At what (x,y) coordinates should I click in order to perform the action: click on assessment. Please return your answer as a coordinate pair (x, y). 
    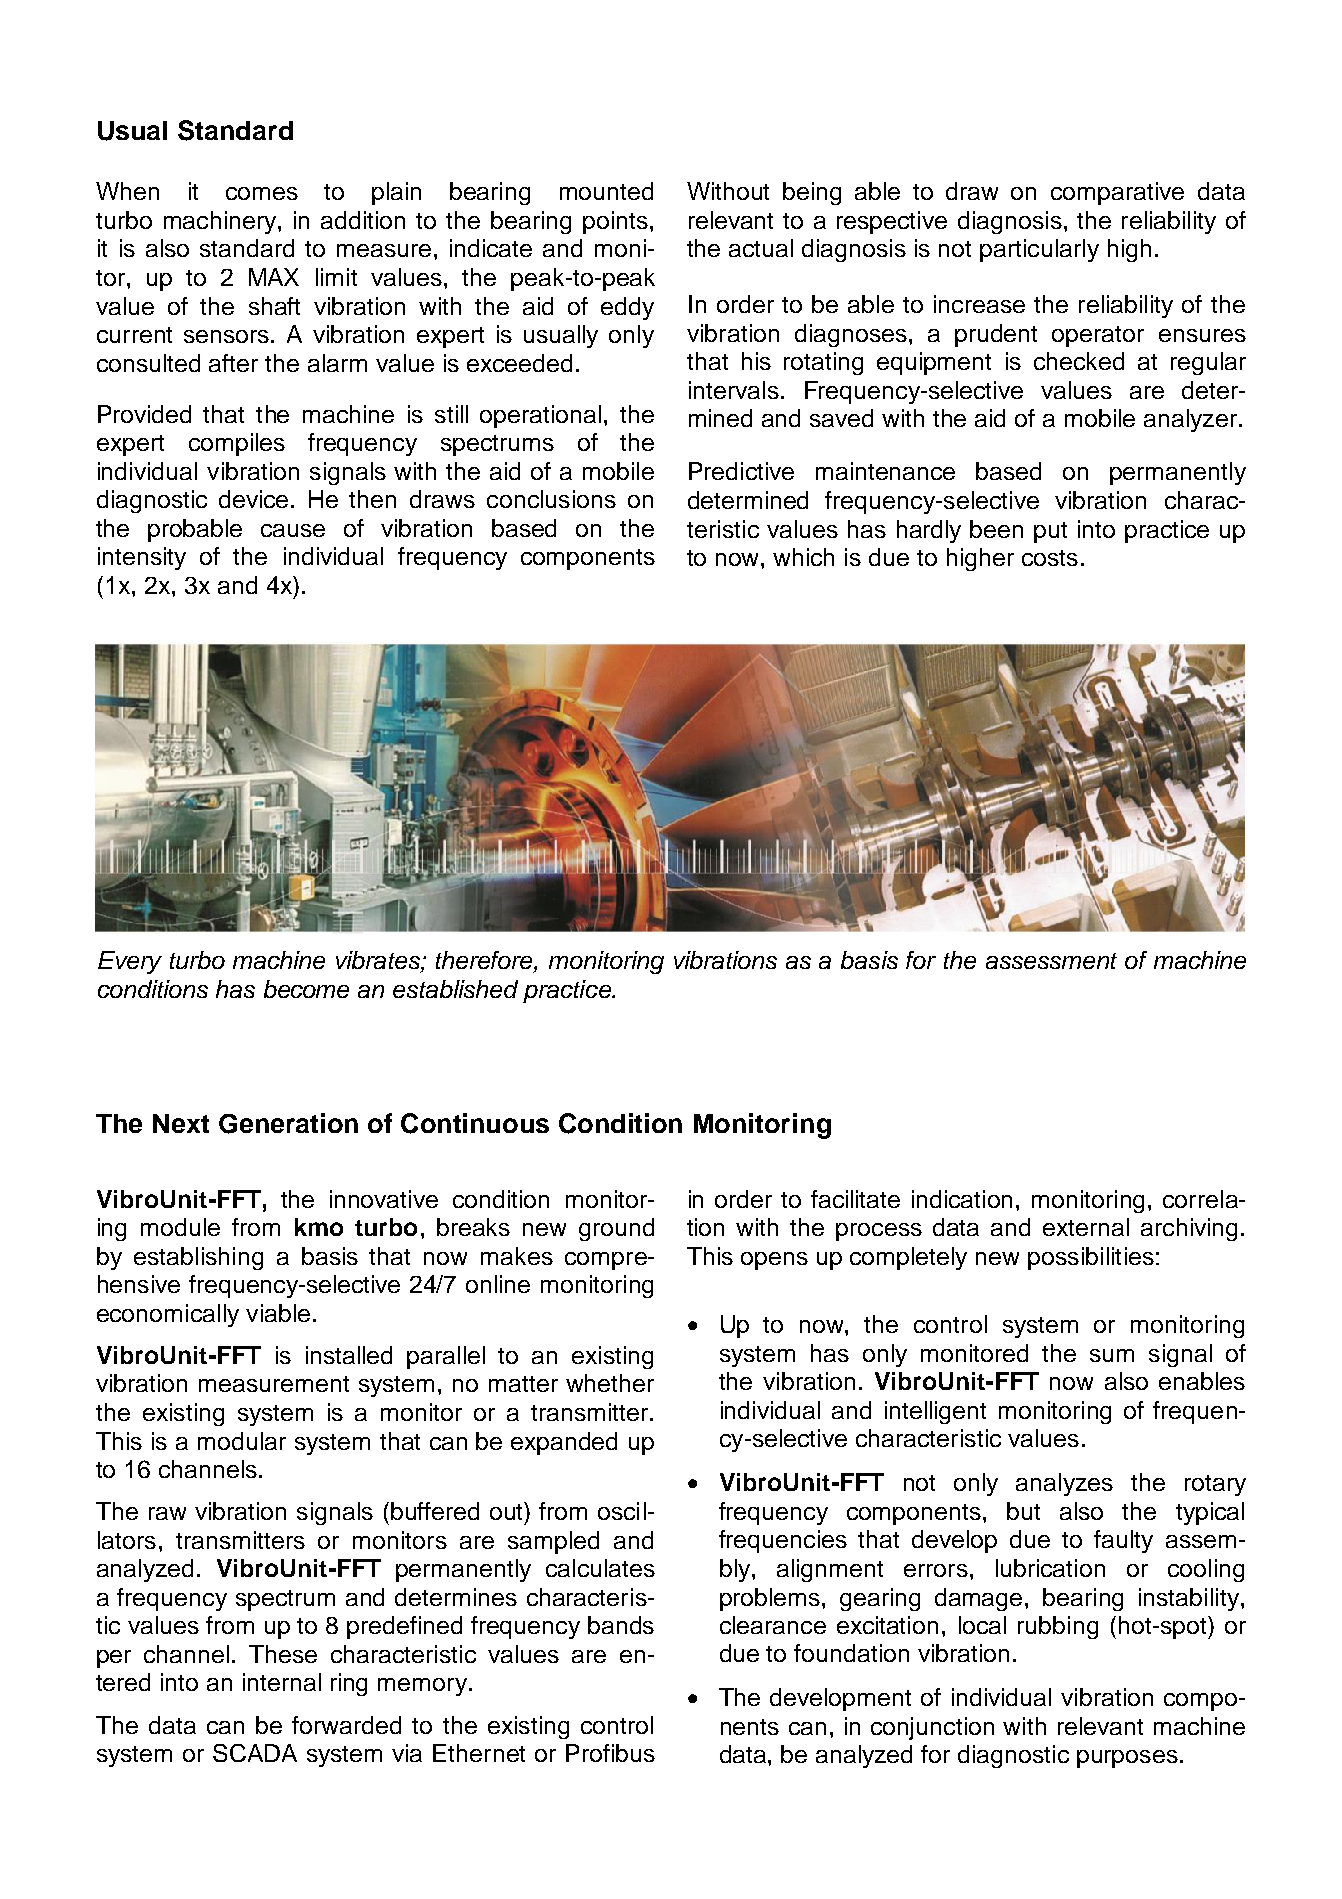
    Looking at the image, I should click on (1051, 961).
